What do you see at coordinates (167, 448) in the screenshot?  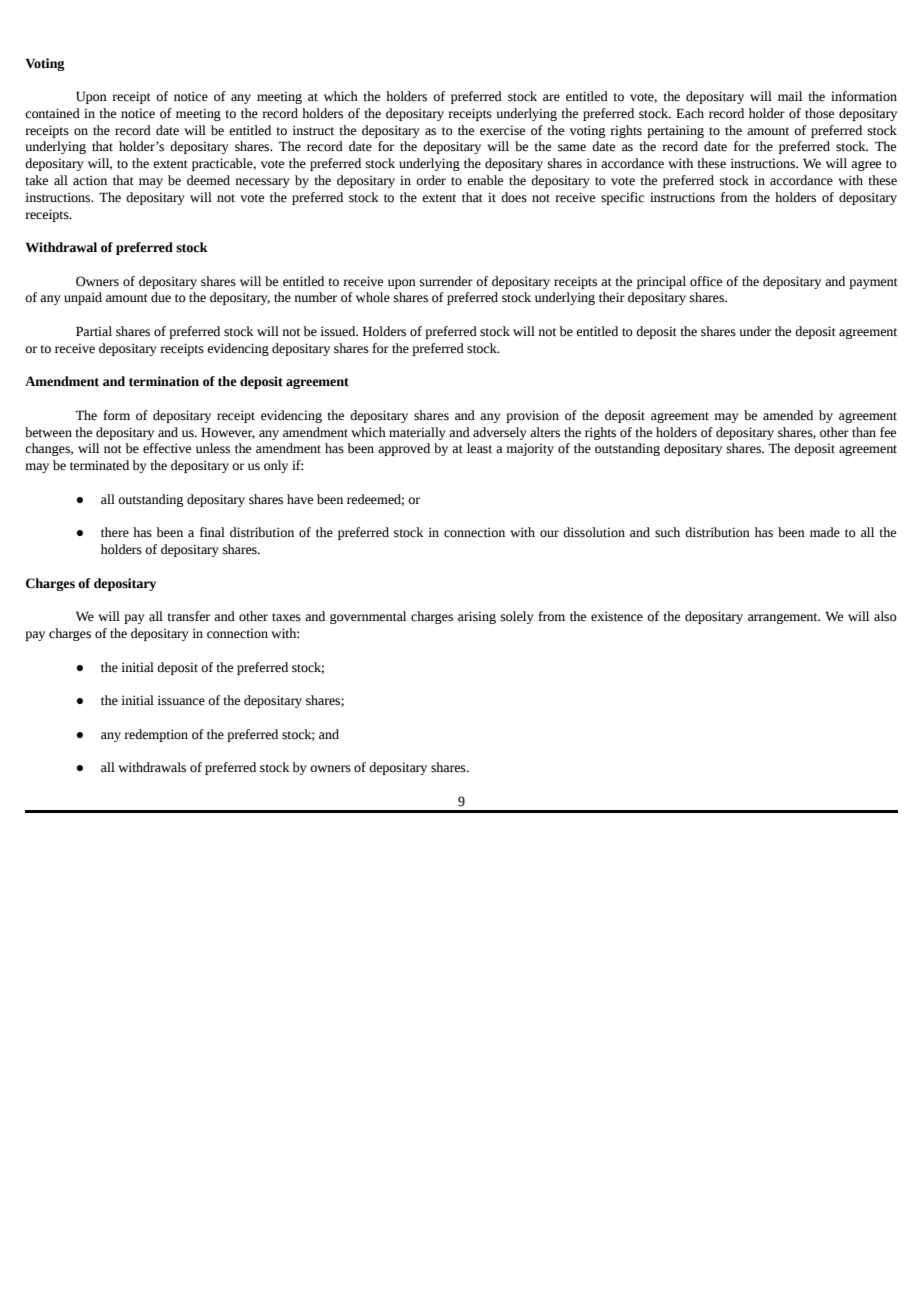 I see `effective` at bounding box center [167, 448].
